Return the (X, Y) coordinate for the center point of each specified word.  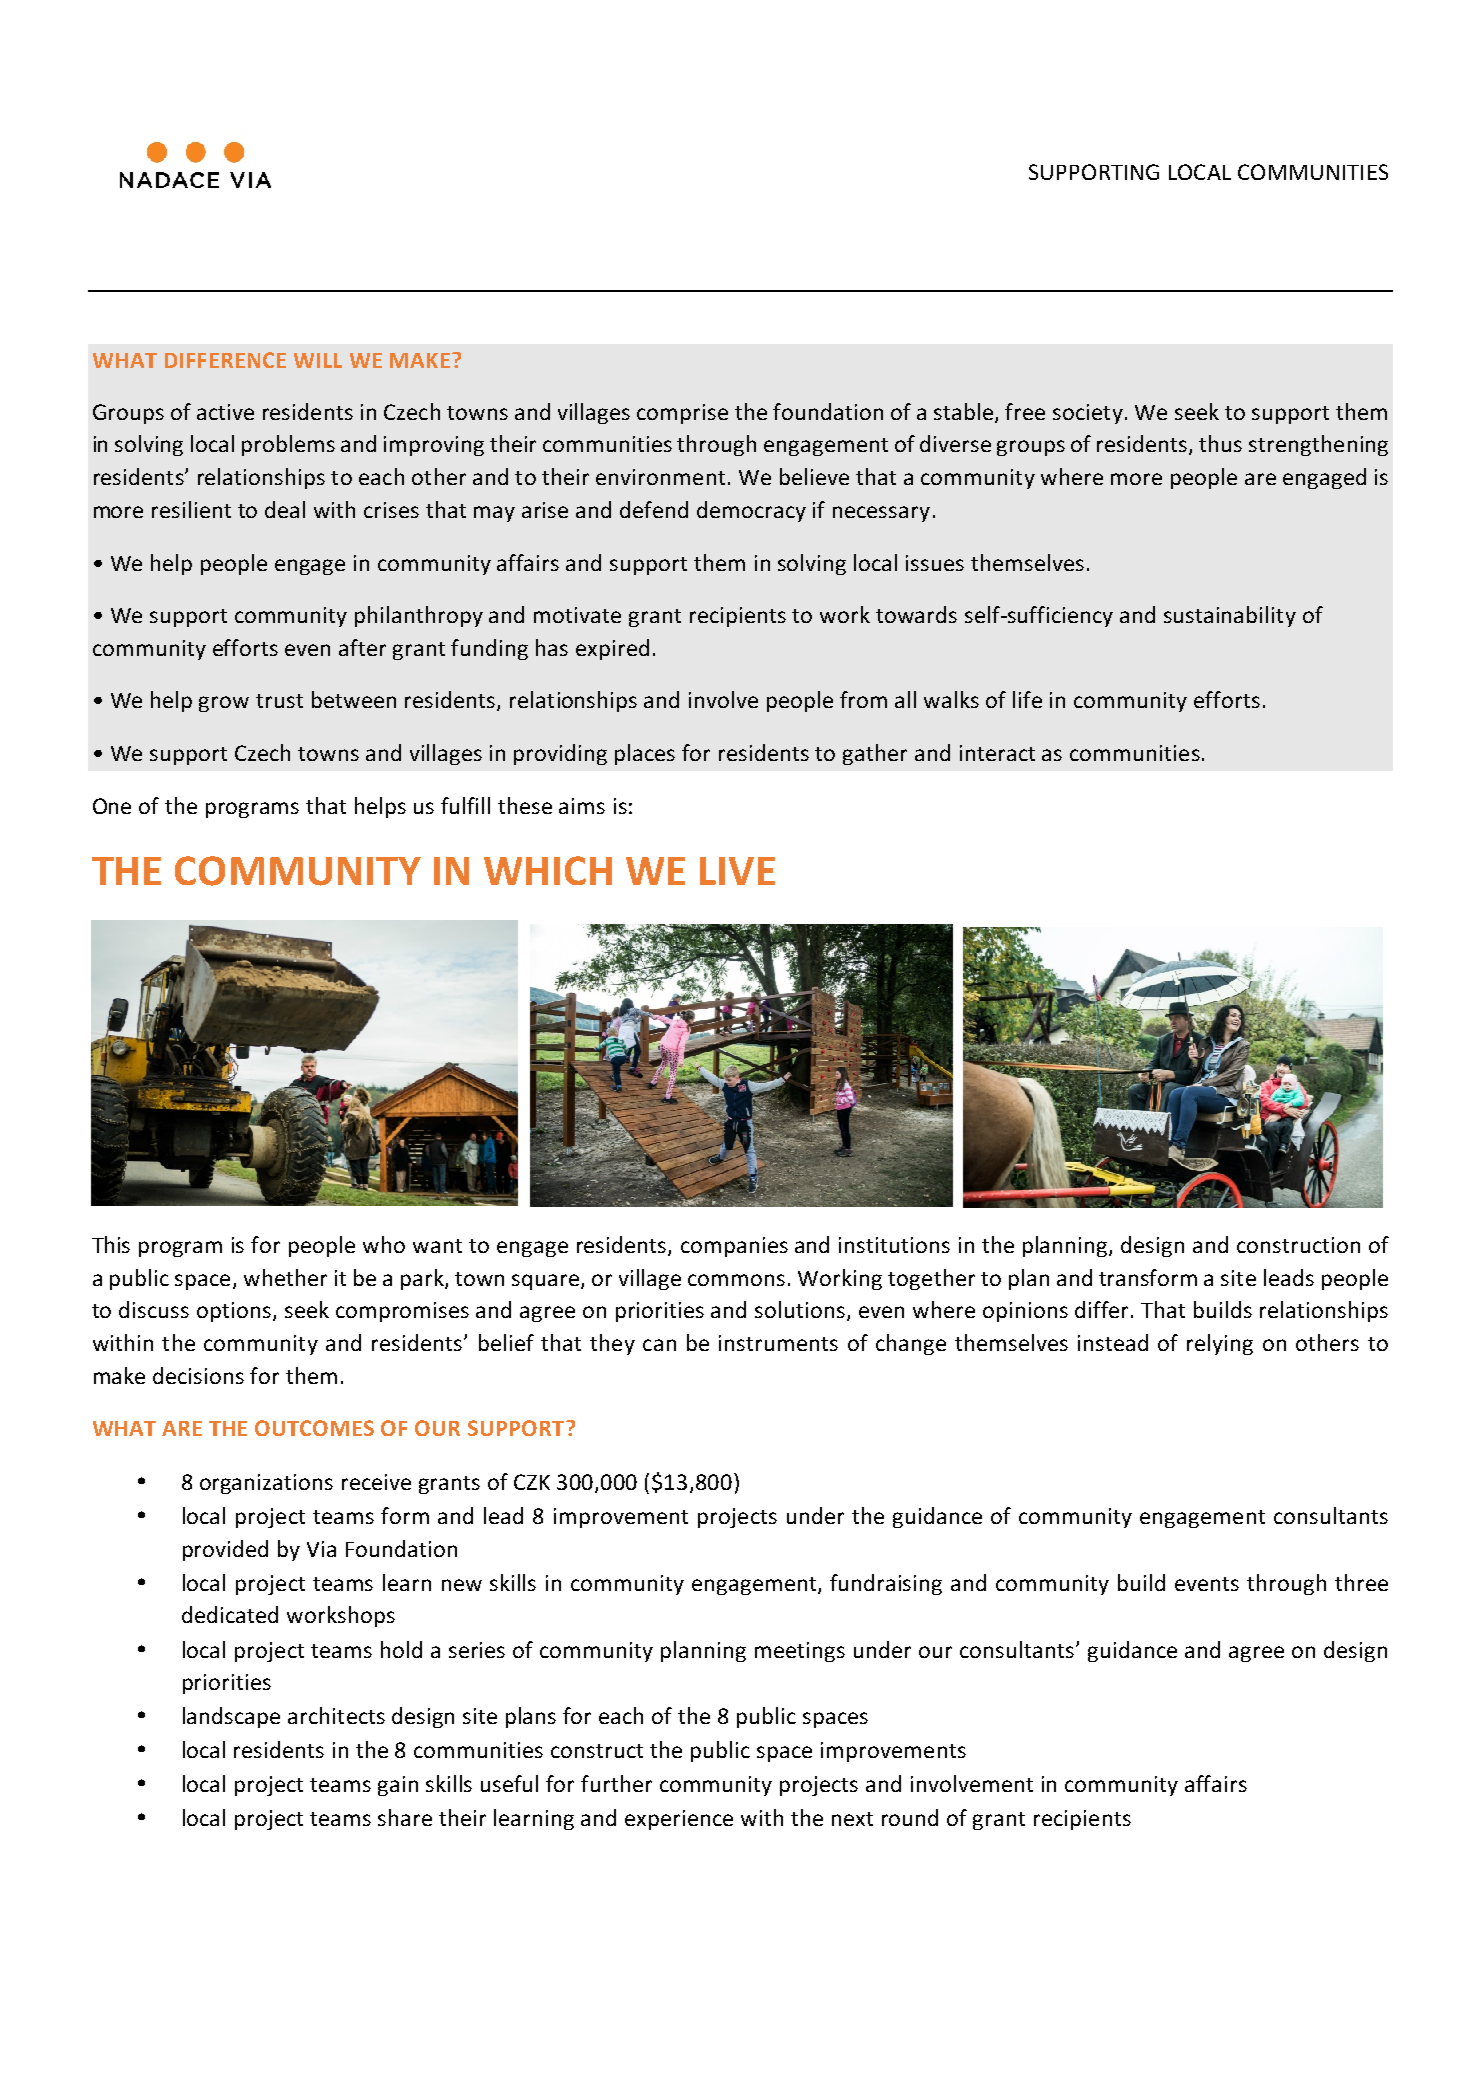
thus (1220, 443)
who (384, 1244)
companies (734, 1247)
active (225, 412)
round (910, 1817)
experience (679, 1820)
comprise (682, 414)
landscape (231, 1717)
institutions (894, 1245)
